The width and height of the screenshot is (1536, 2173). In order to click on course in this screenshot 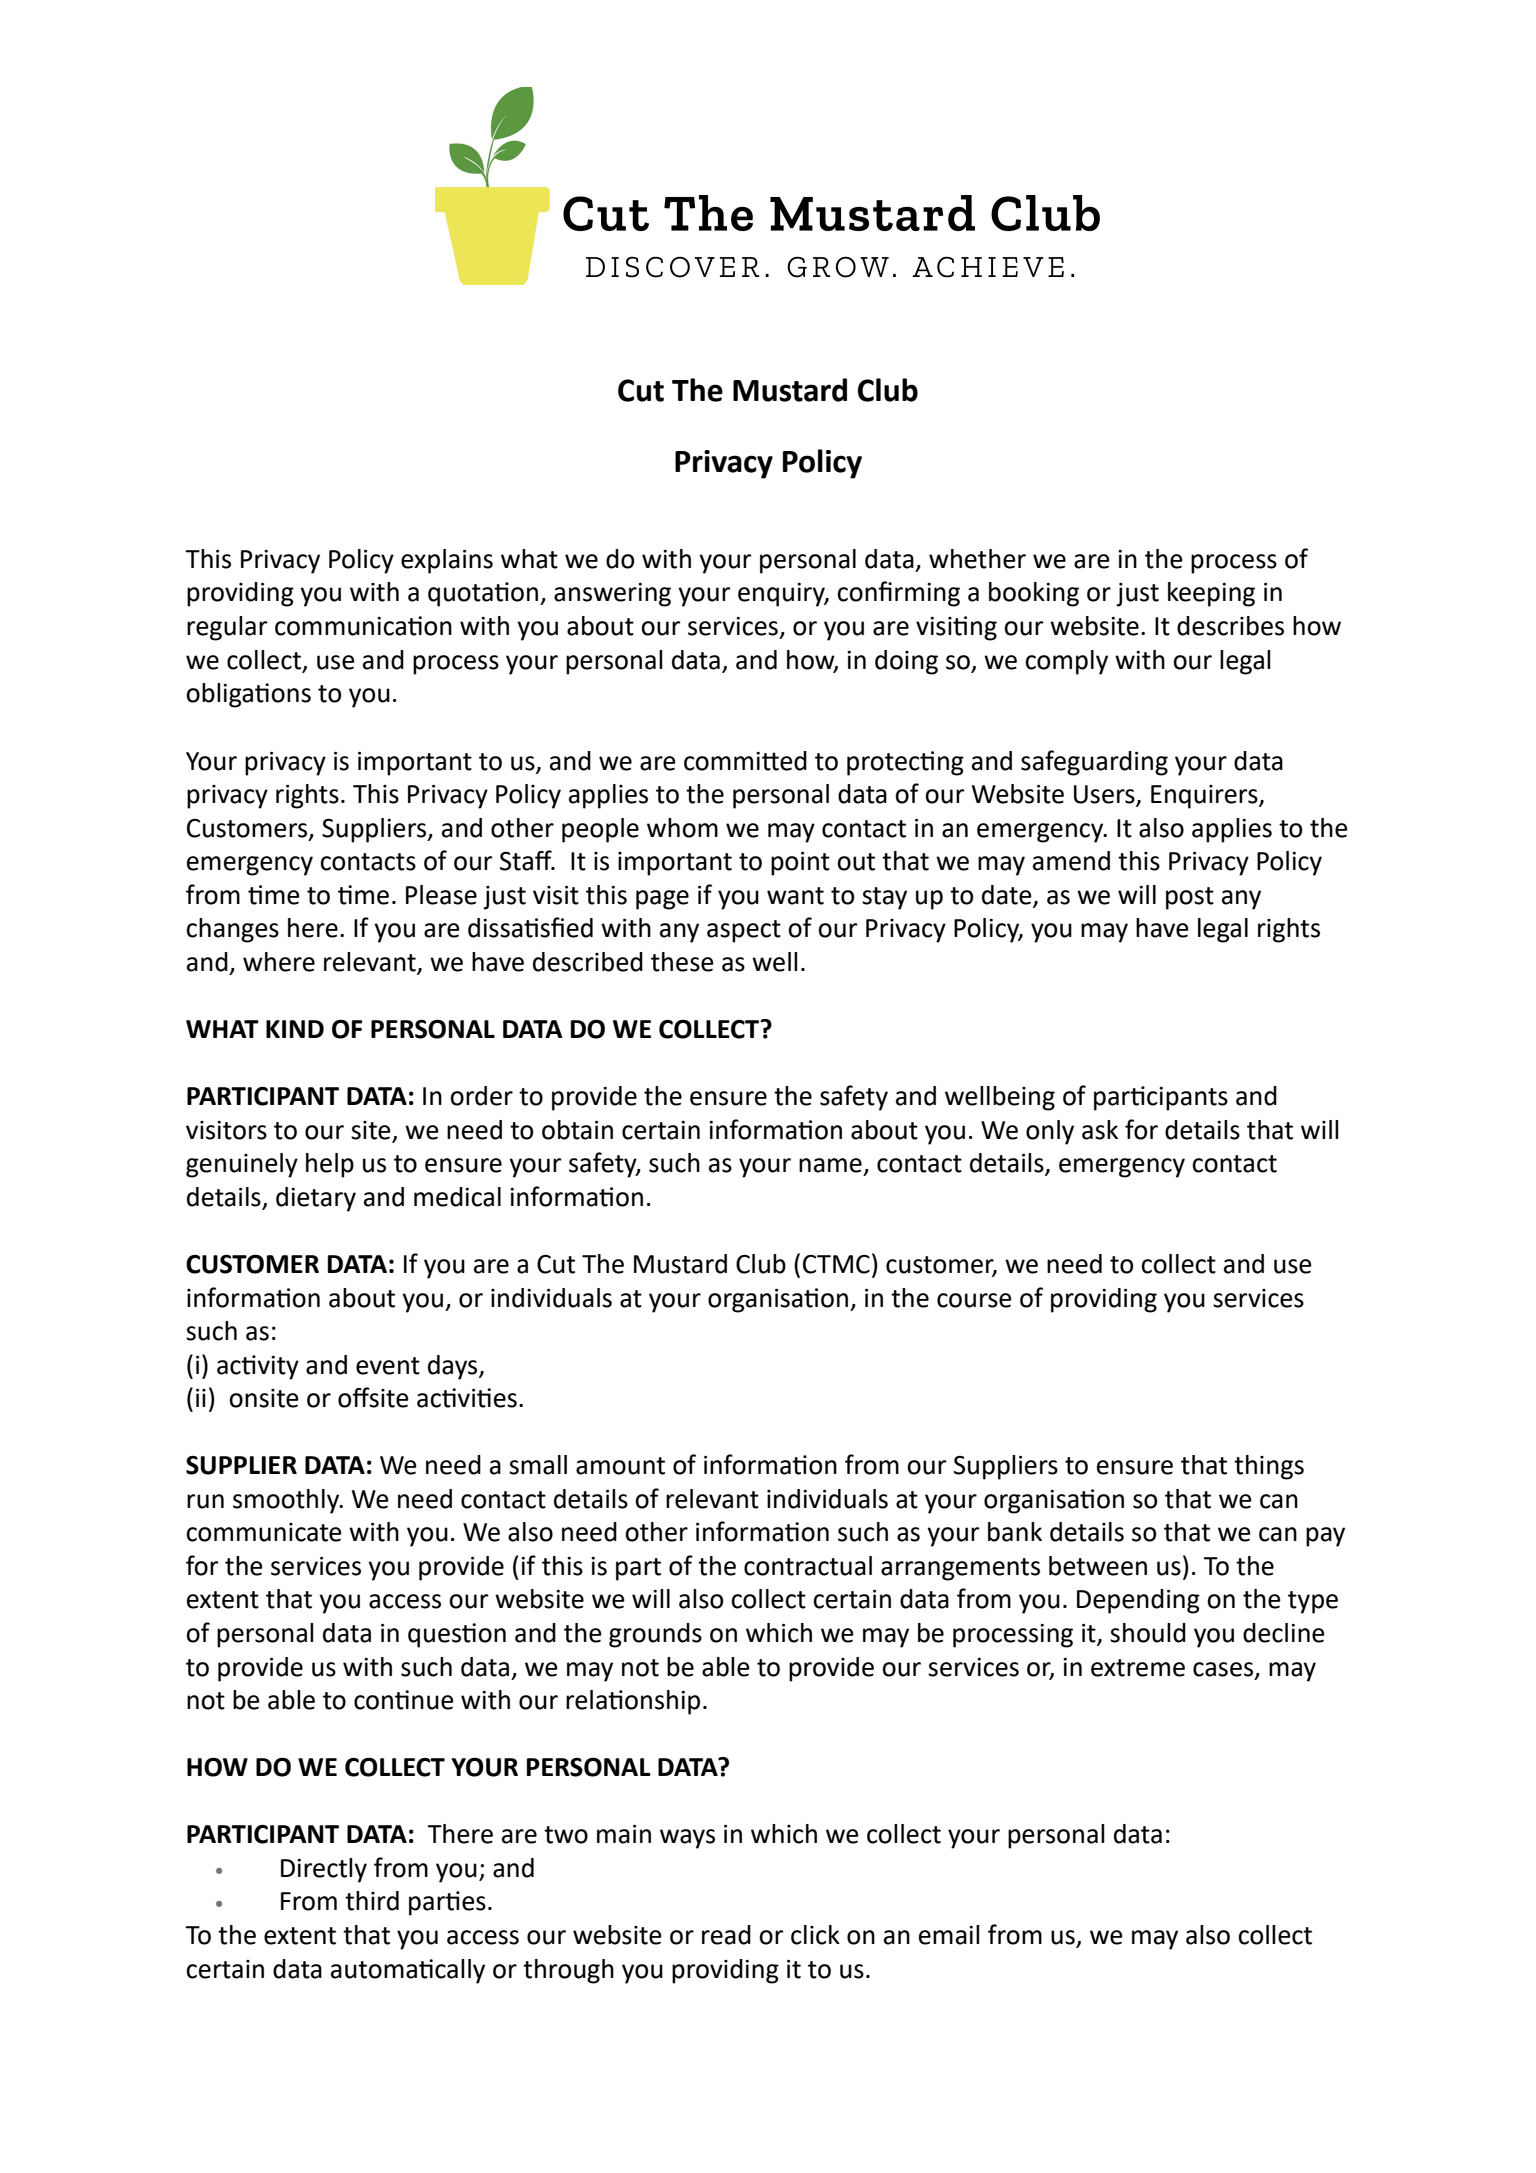, I will do `click(974, 1300)`.
